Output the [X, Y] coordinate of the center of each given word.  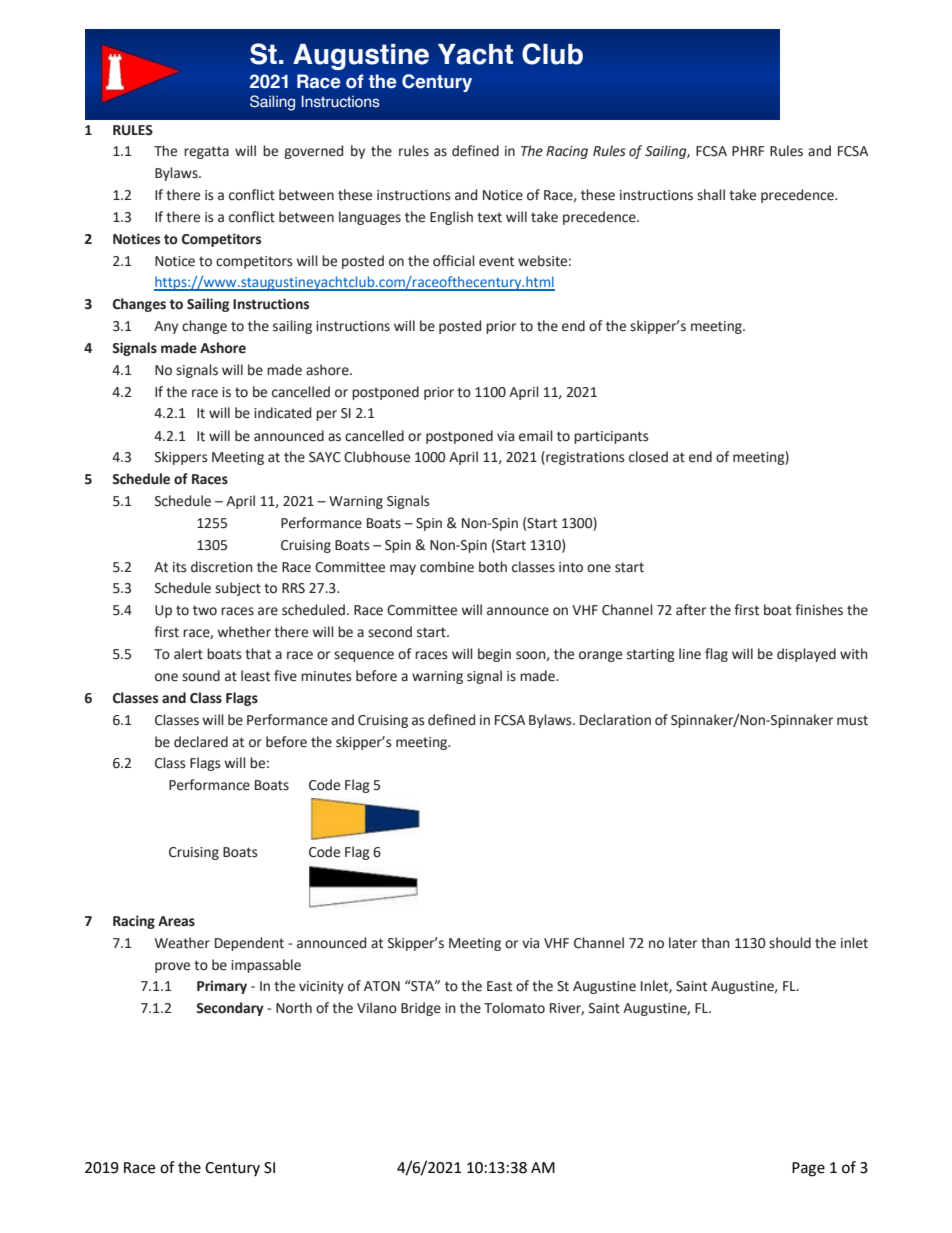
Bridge [421, 1009]
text [489, 217]
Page [808, 1169]
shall [711, 195]
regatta [206, 152]
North [294, 1008]
